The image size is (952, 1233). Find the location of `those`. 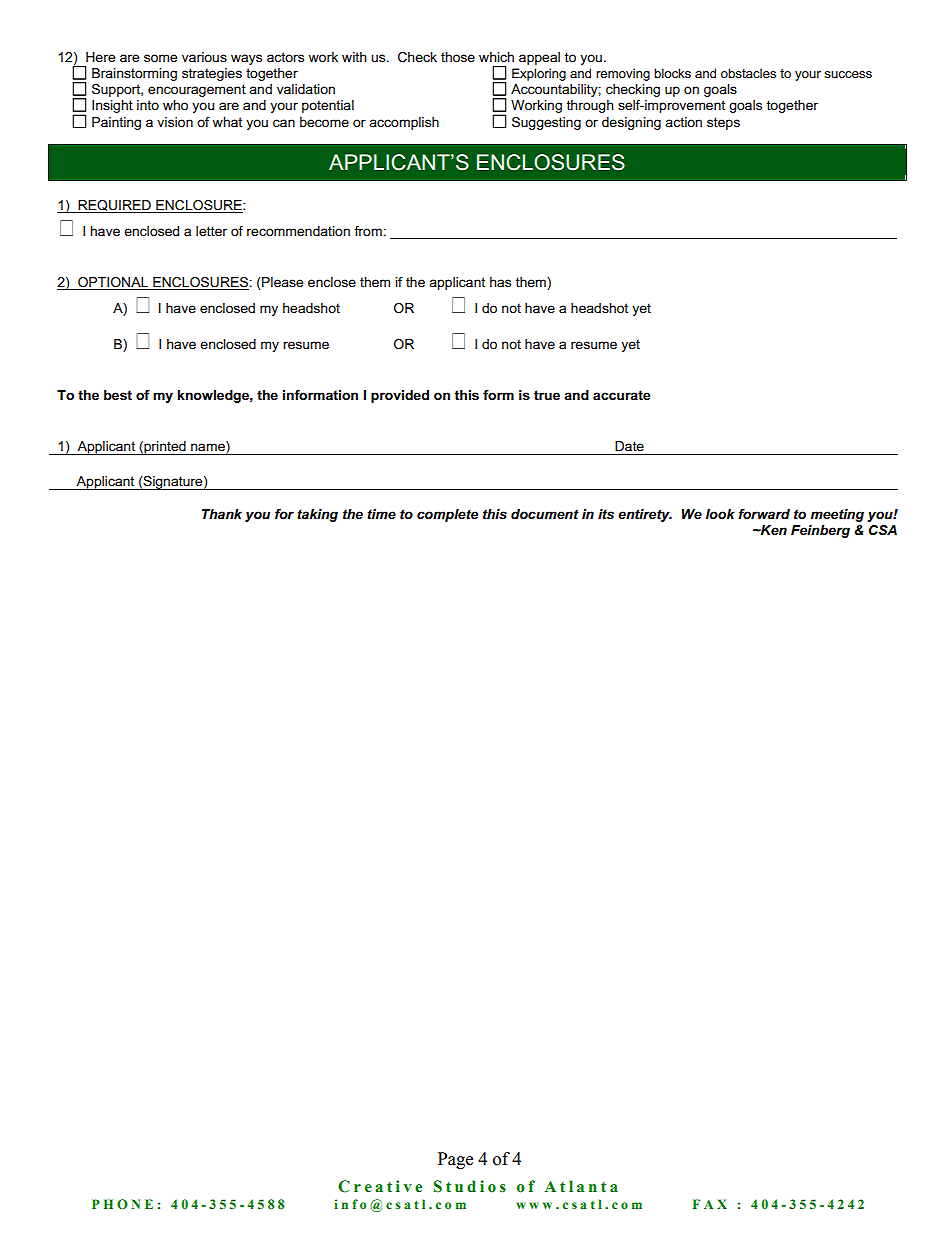

those is located at coordinates (458, 57).
